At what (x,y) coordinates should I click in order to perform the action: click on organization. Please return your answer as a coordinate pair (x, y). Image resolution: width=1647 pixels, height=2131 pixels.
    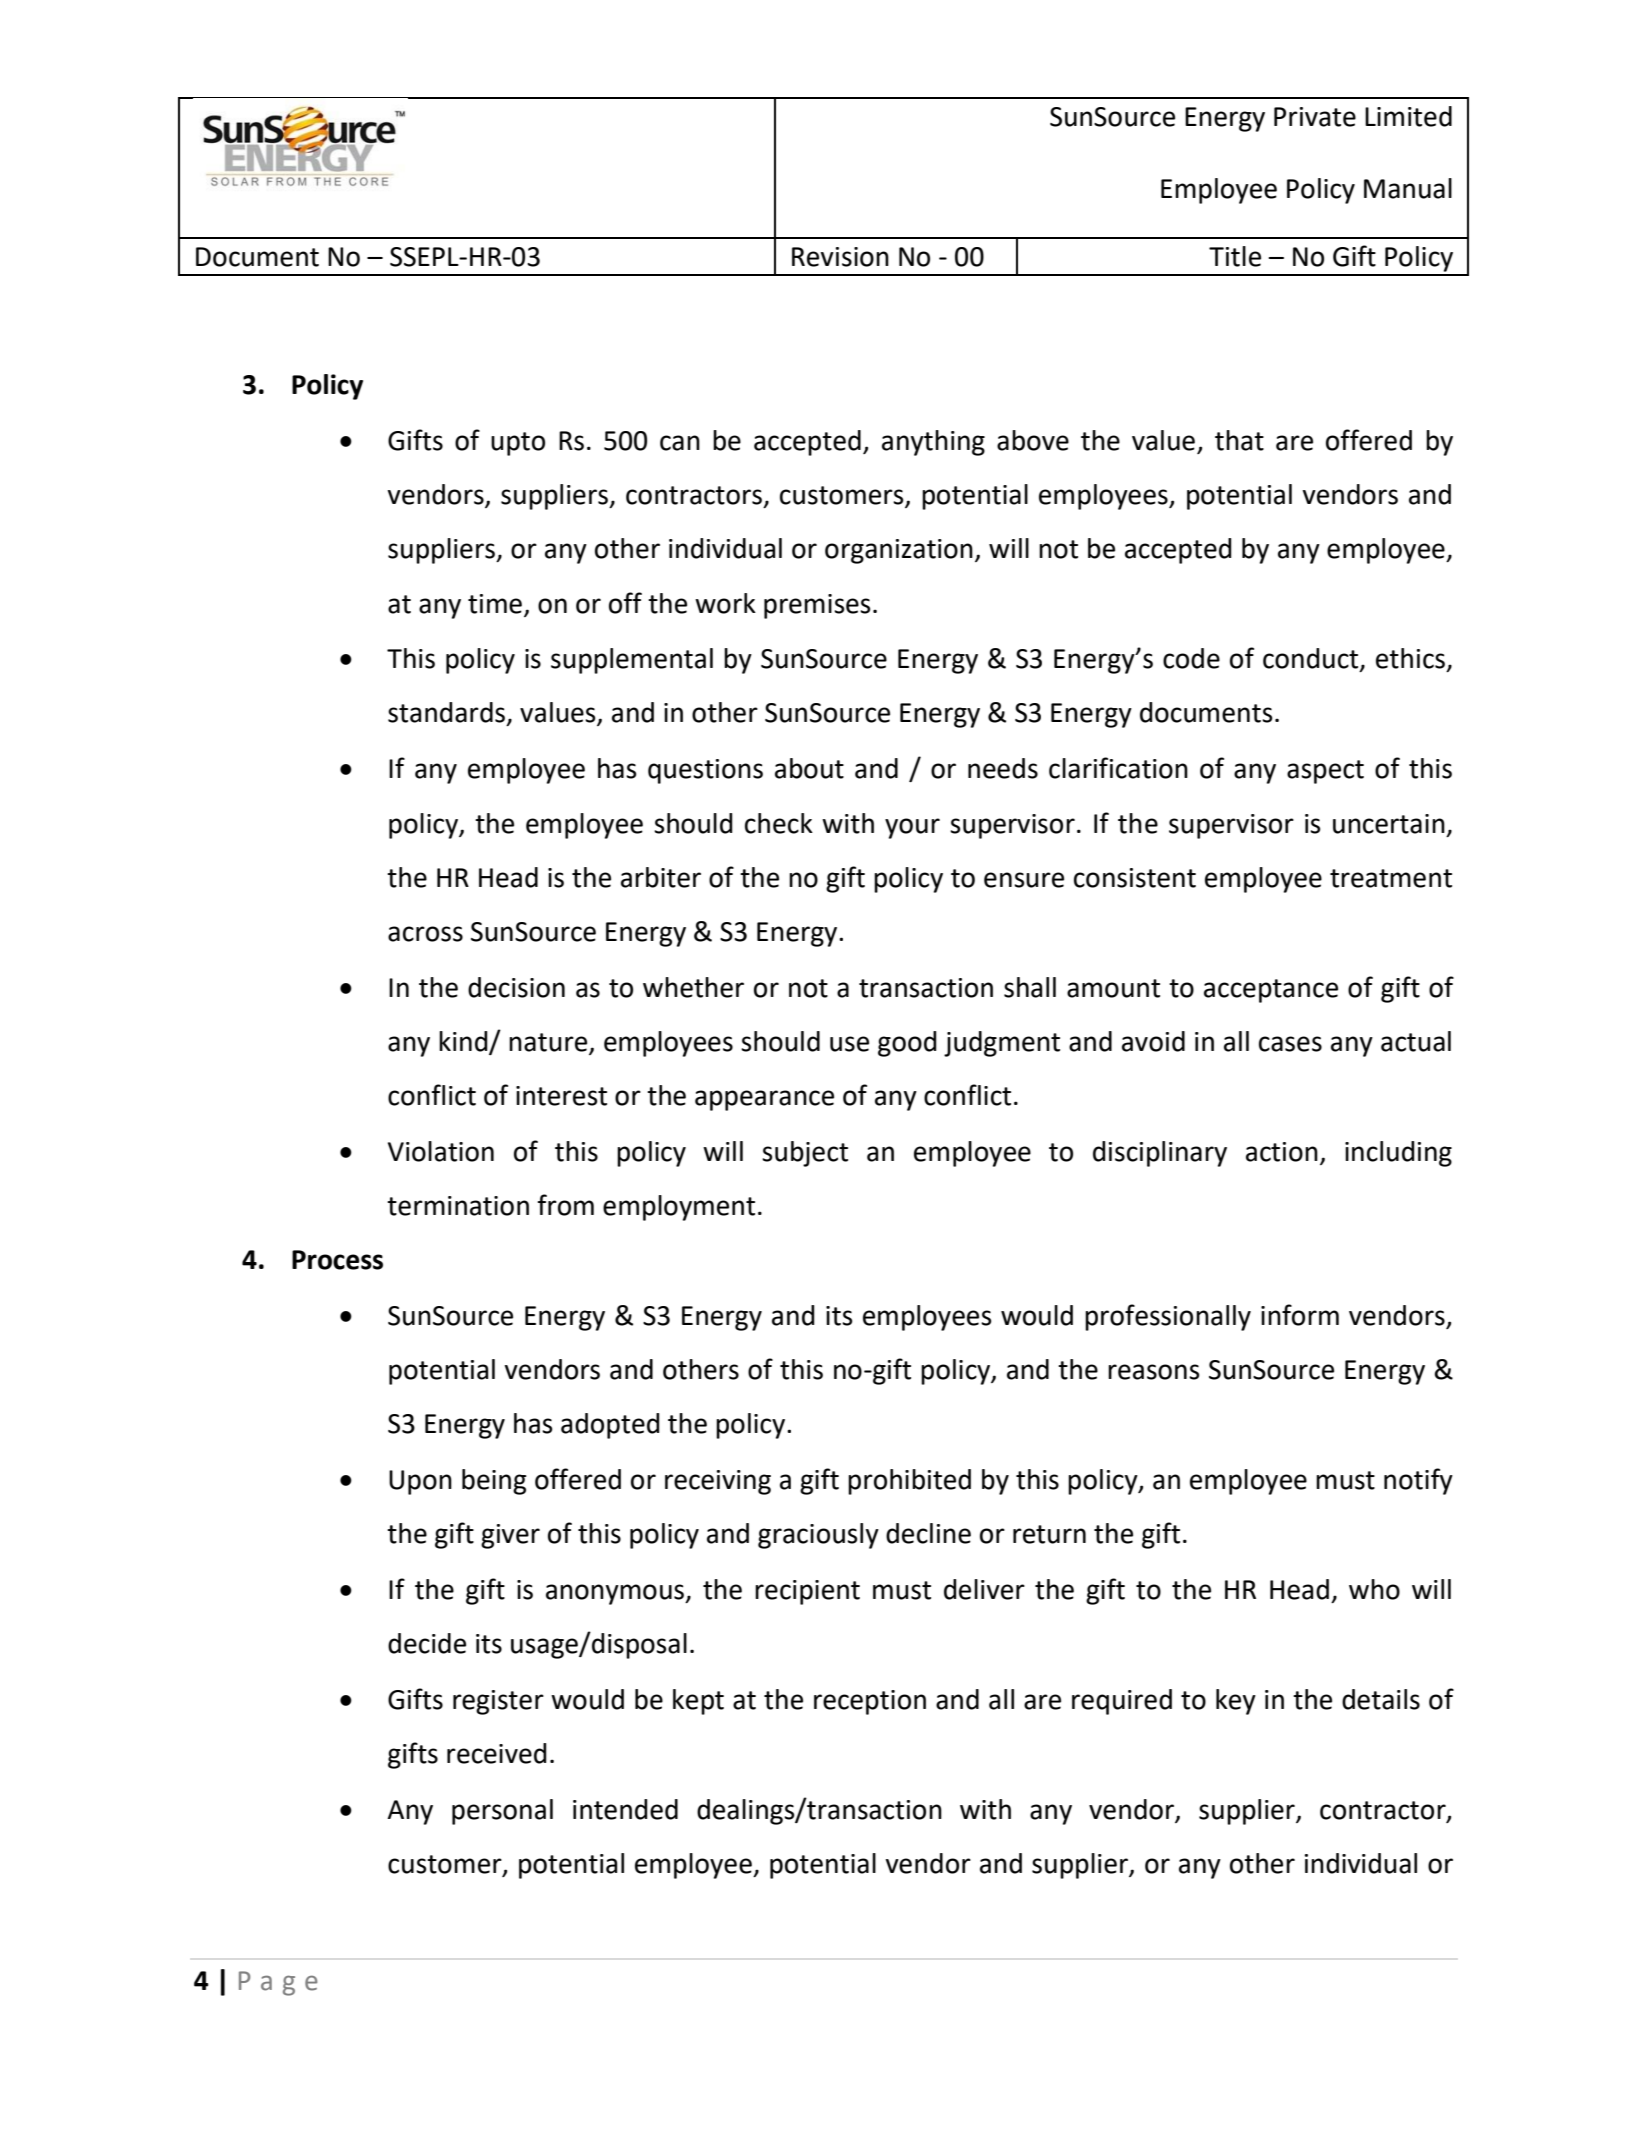
    Looking at the image, I should click on (899, 551).
